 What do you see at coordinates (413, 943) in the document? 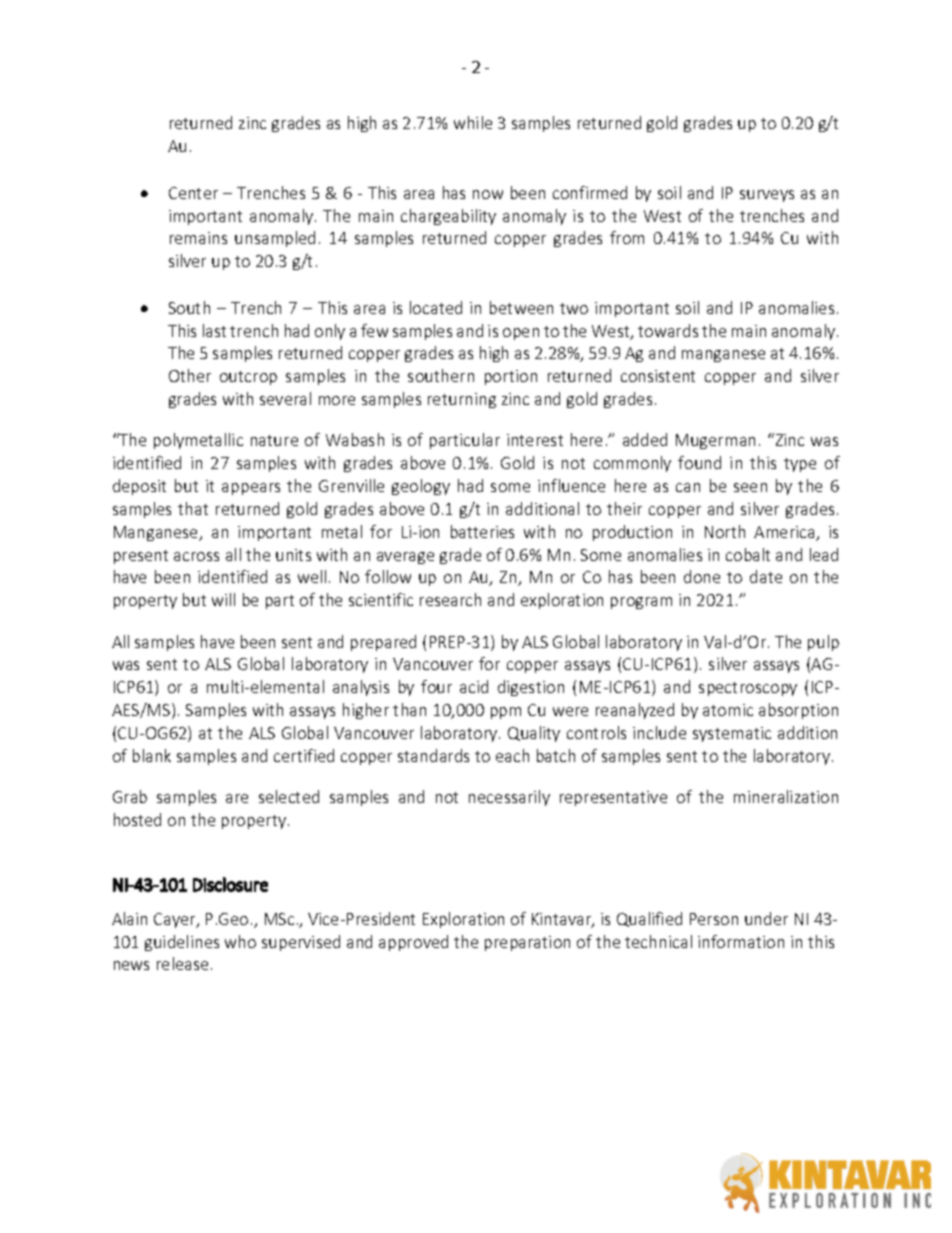
I see `approved` at bounding box center [413, 943].
